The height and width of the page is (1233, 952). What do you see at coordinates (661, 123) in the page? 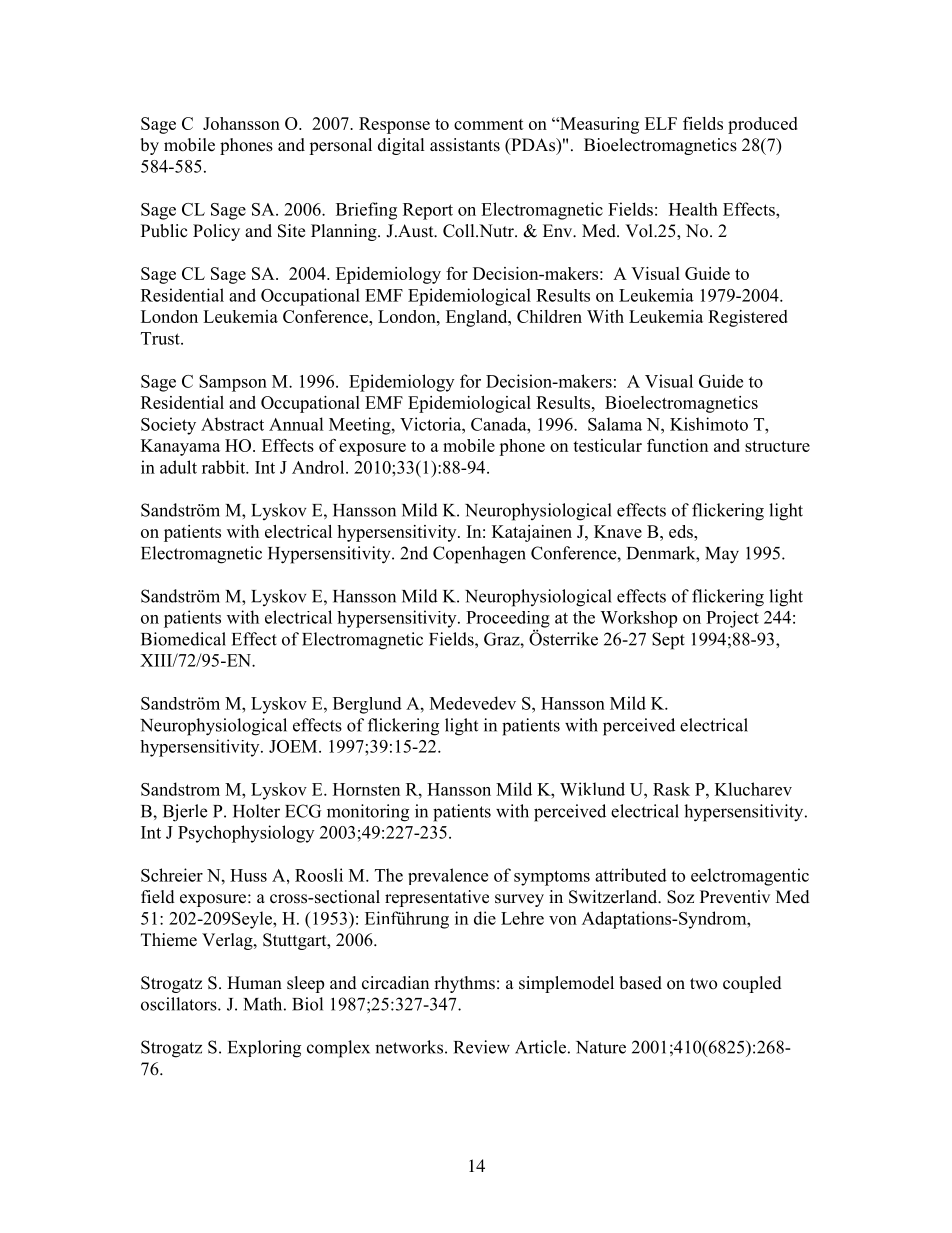
I see `ELF` at bounding box center [661, 123].
